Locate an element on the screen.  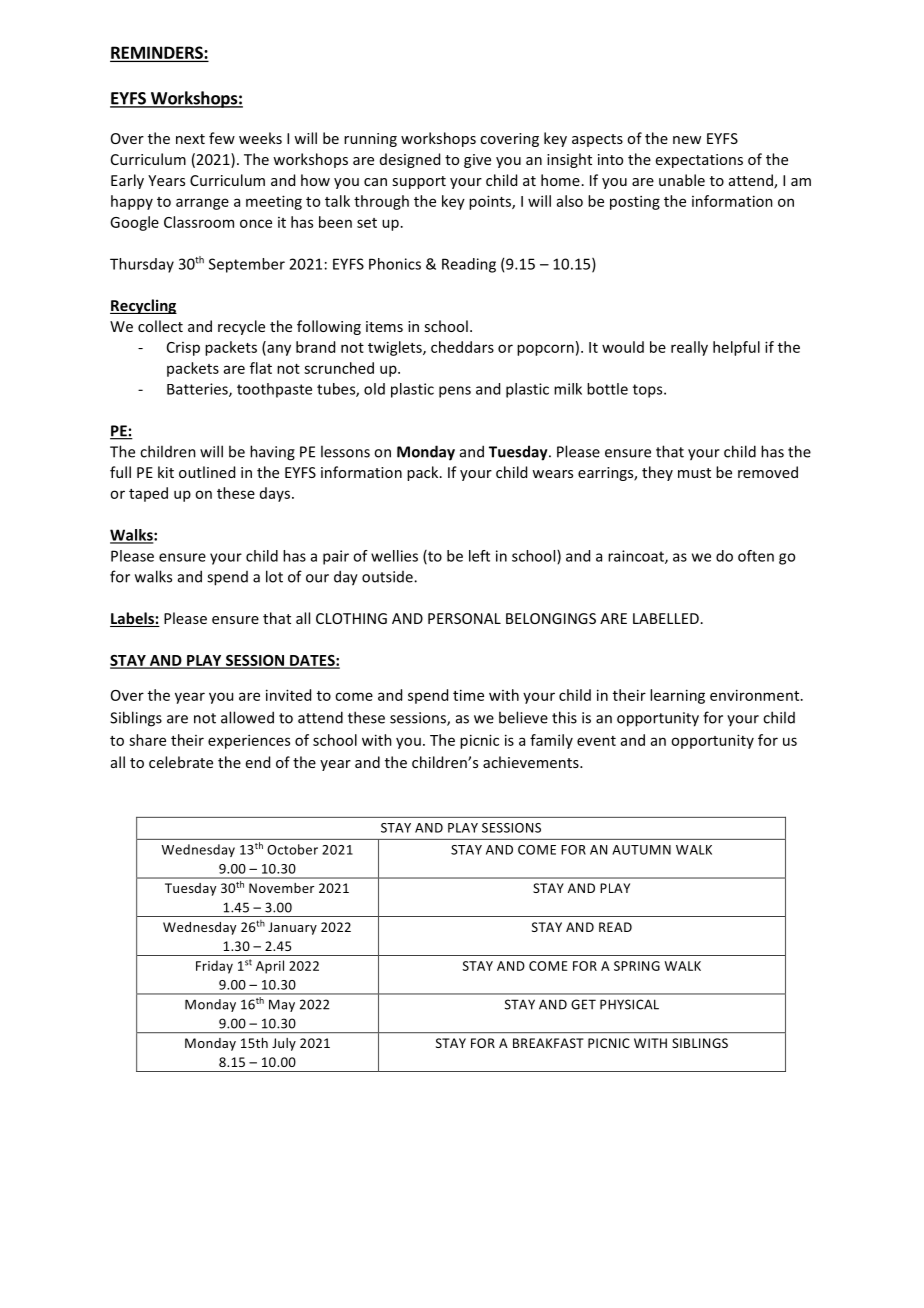
Crisp is located at coordinates (183, 349).
